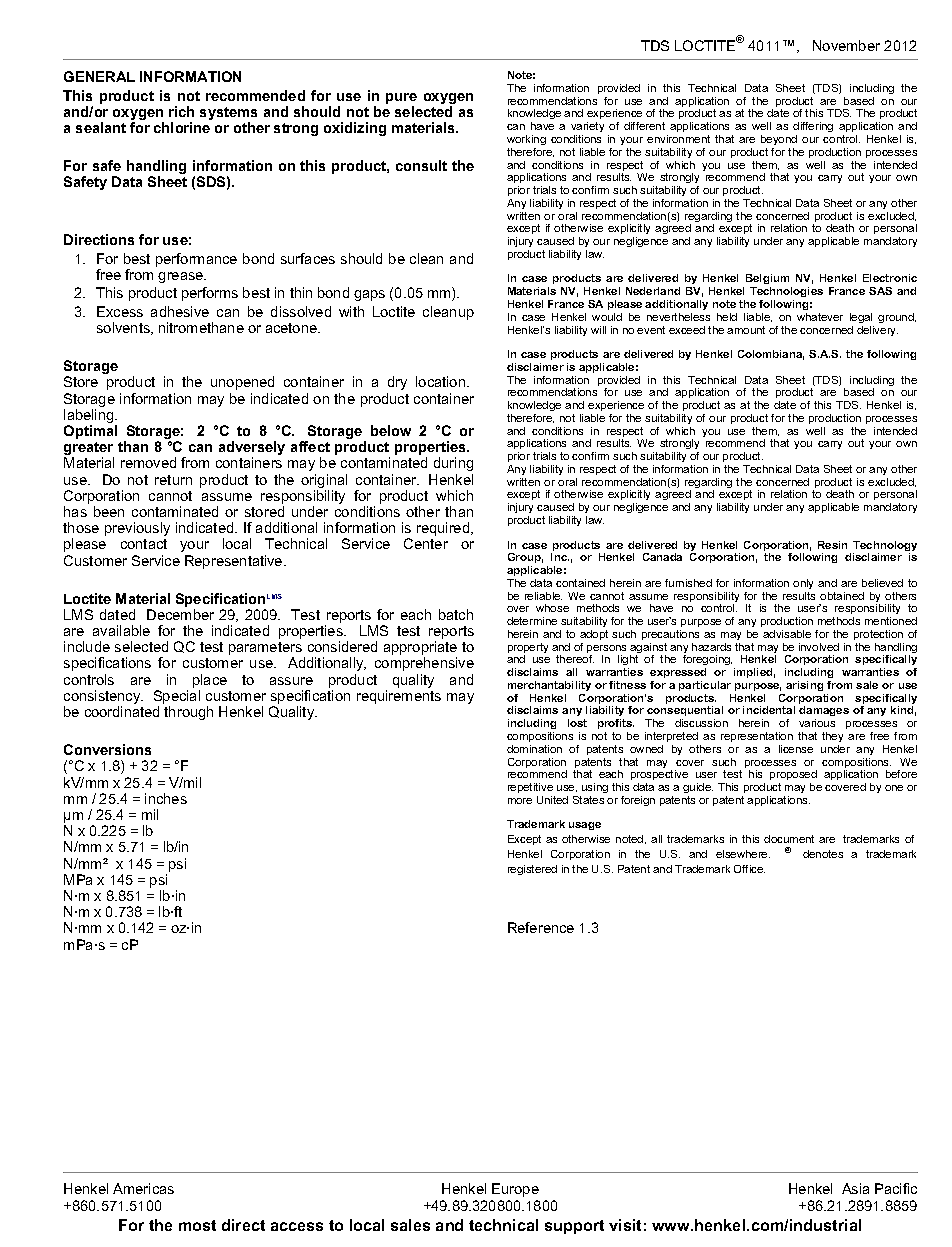 This screenshot has width=952, height=1247. I want to click on inches, so click(166, 798).
